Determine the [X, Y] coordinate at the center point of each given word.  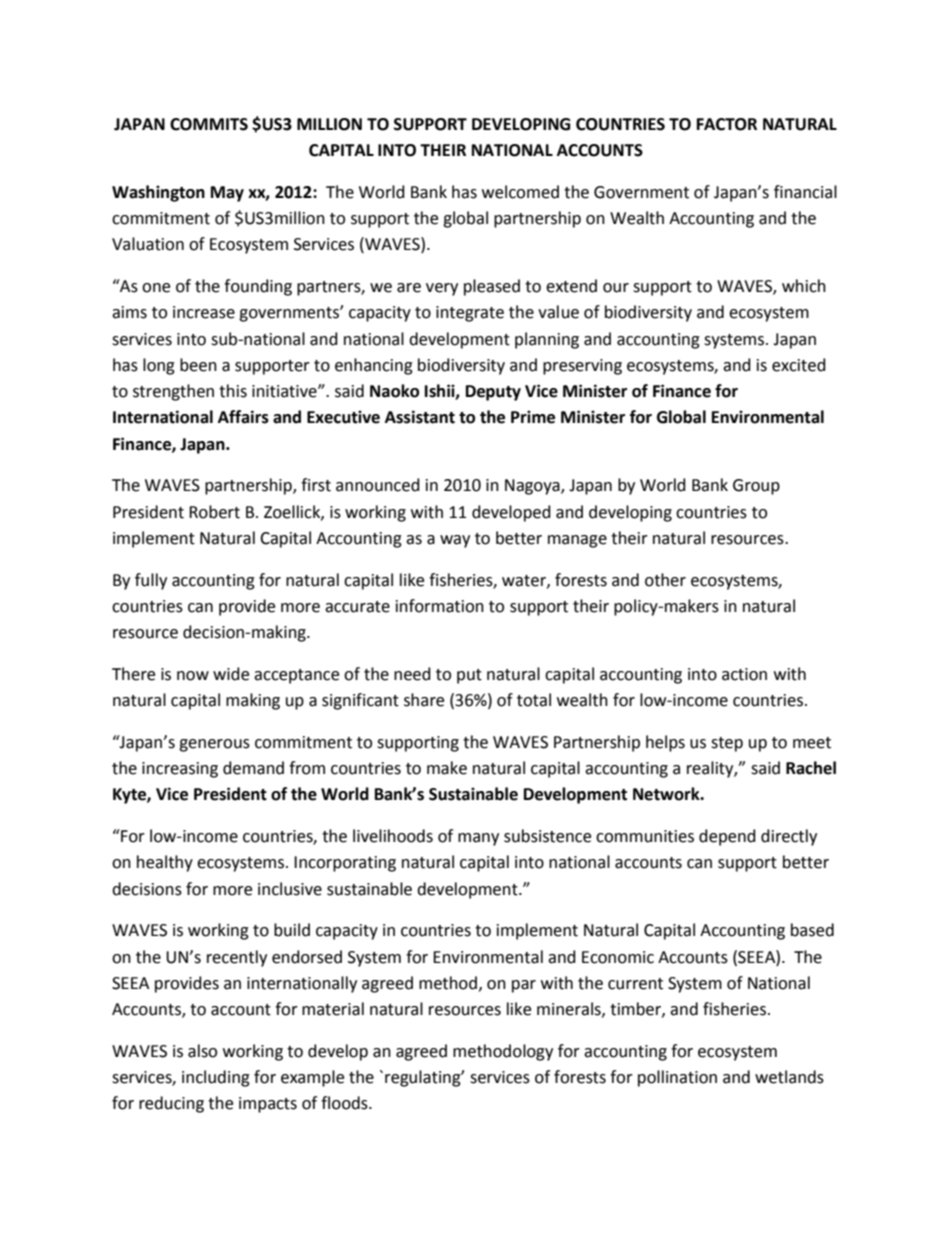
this [233, 391]
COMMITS [209, 124]
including [216, 1078]
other [665, 580]
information [440, 606]
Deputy [493, 393]
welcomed [520, 192]
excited [799, 365]
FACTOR [727, 124]
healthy [165, 863]
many [478, 839]
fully [151, 581]
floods [345, 1103]
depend [727, 837]
